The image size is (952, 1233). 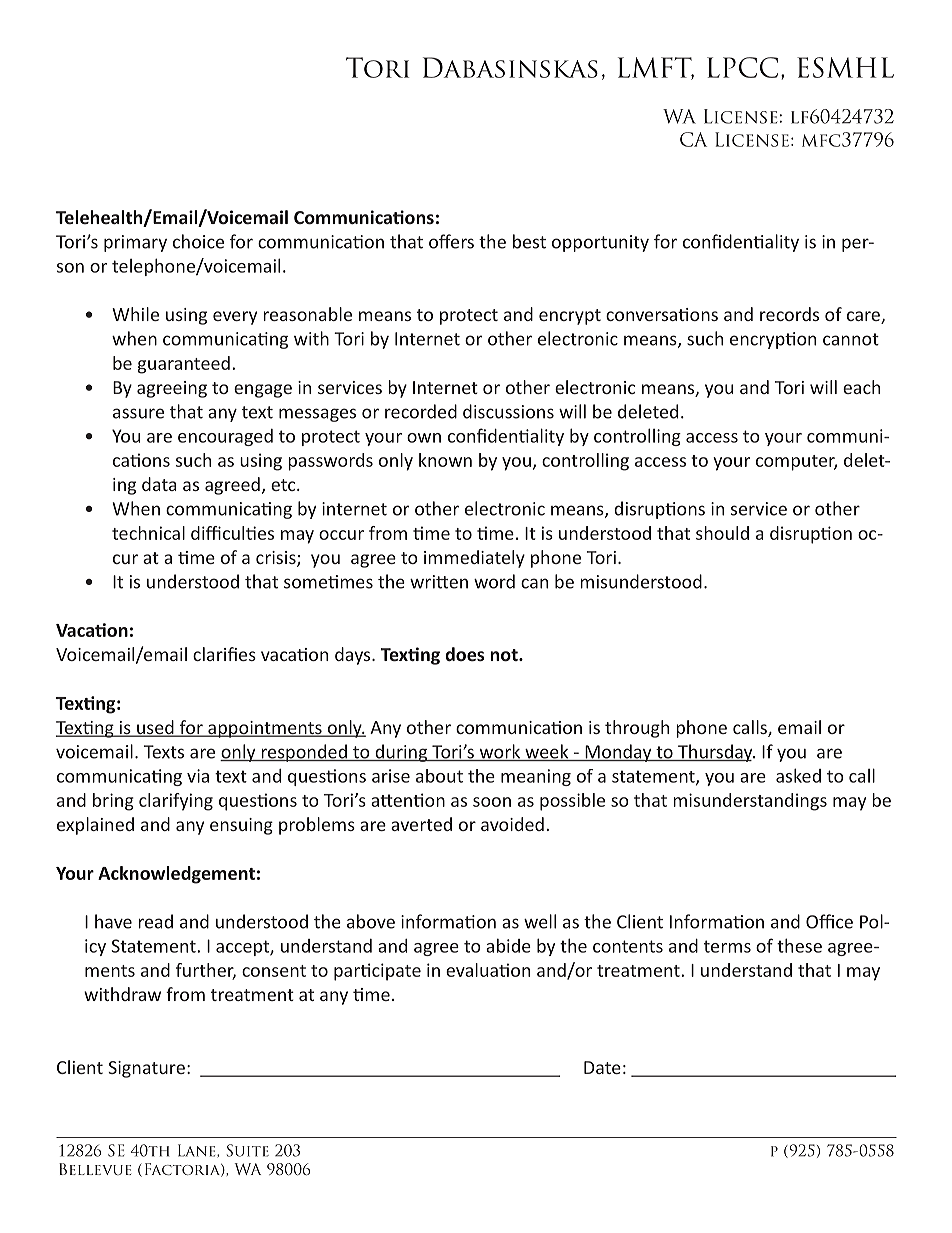 What do you see at coordinates (722, 533) in the page?
I see `should` at bounding box center [722, 533].
